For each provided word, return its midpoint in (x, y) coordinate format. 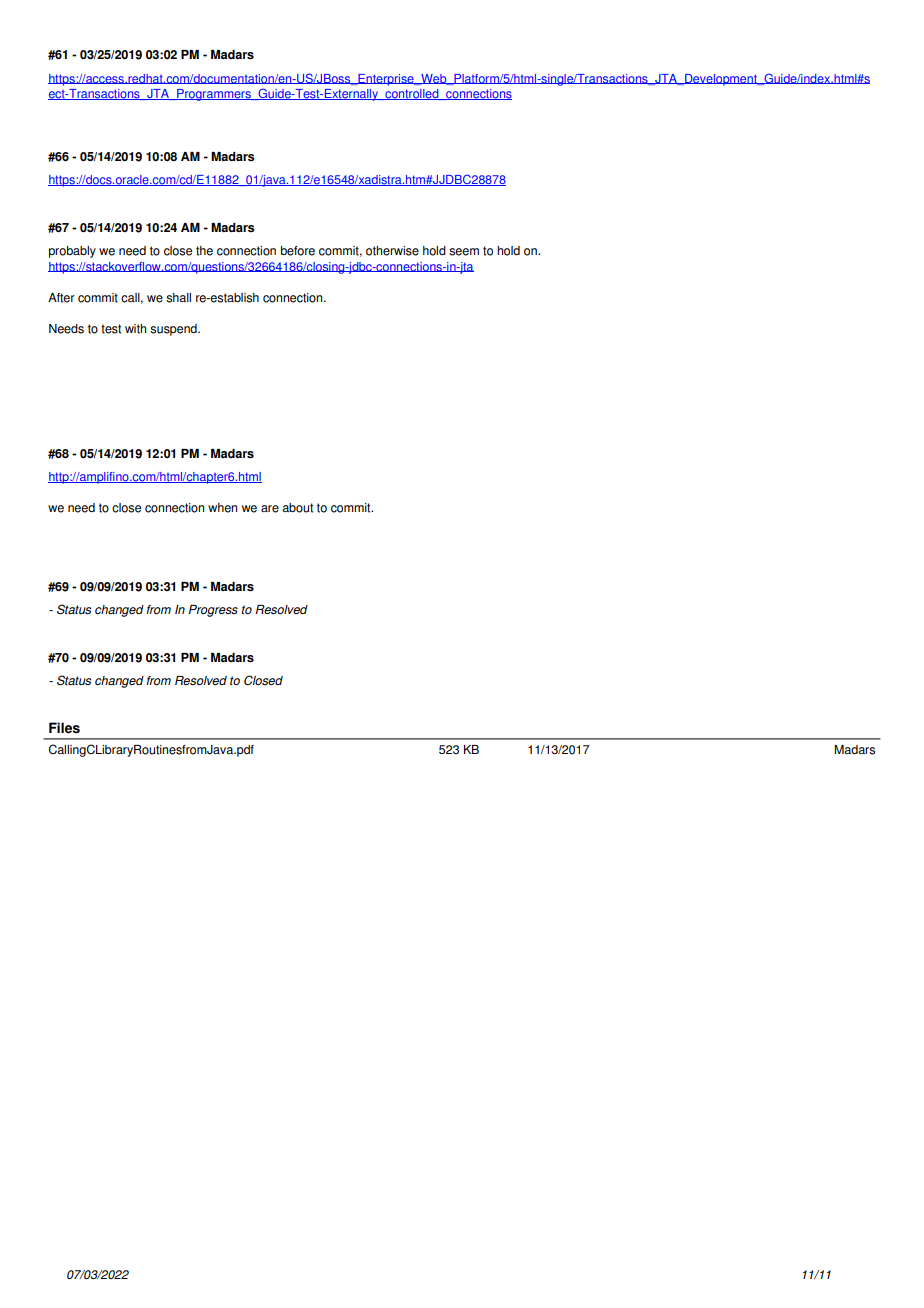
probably (72, 252)
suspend (174, 330)
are (270, 509)
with (135, 329)
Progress (213, 611)
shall (178, 298)
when (222, 508)
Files (64, 728)
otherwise (392, 251)
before (298, 251)
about (297, 508)
